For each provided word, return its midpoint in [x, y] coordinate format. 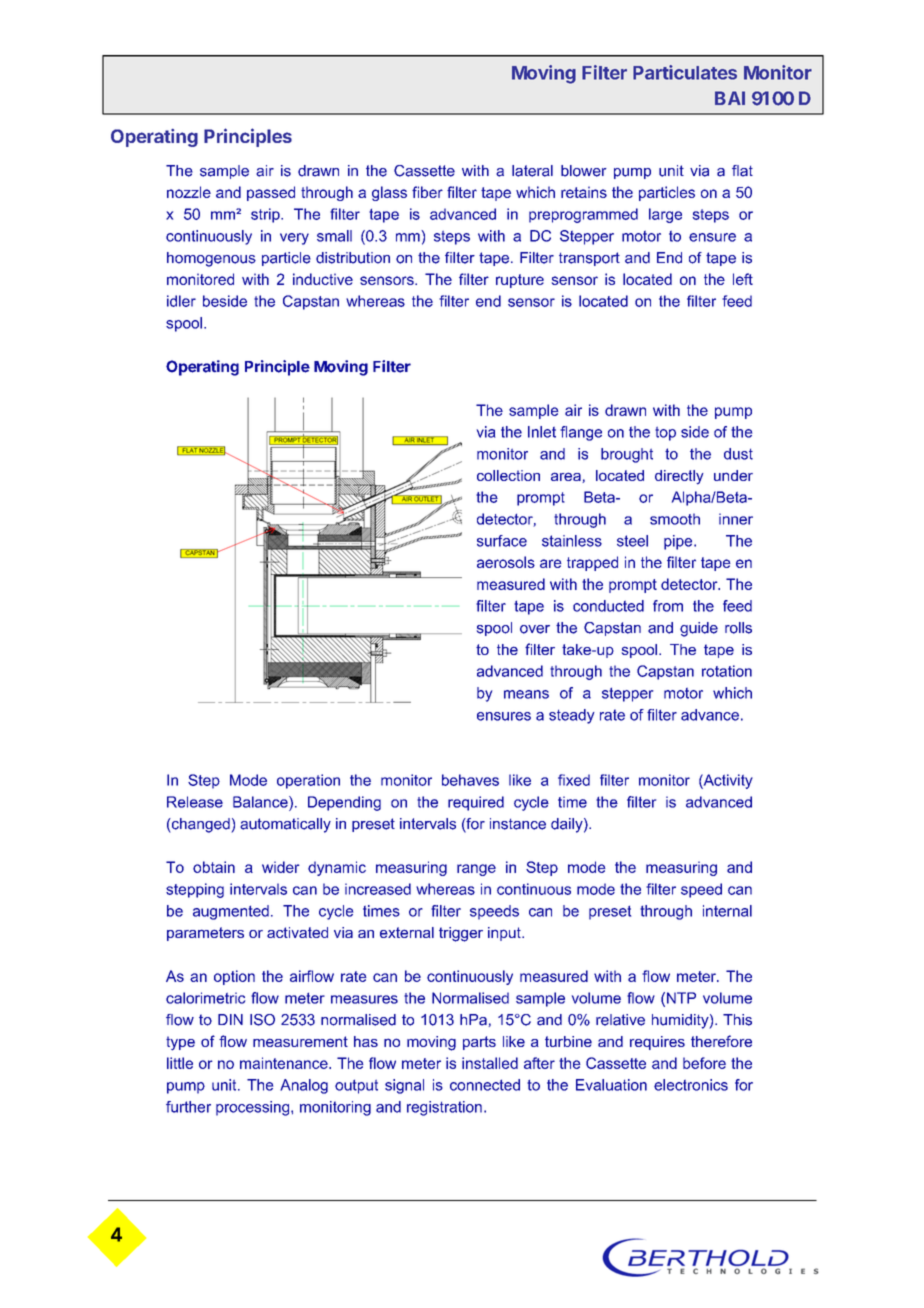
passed [271, 193]
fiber [427, 192]
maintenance [285, 1063]
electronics [691, 1085]
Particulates [685, 72]
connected [485, 1085]
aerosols [506, 562]
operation [308, 781]
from [668, 606]
